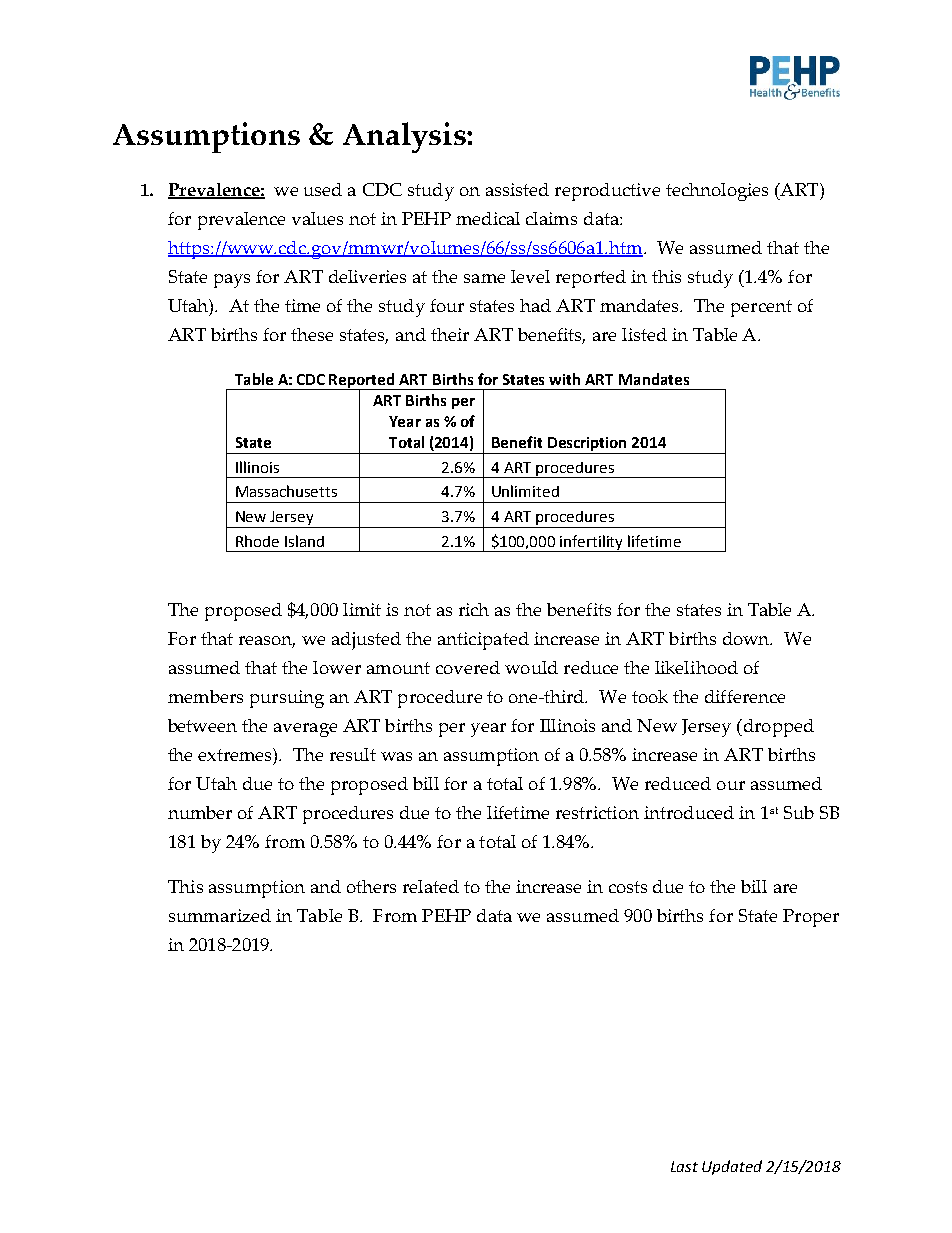 This document has width=952, height=1233. I want to click on assisted, so click(517, 189).
